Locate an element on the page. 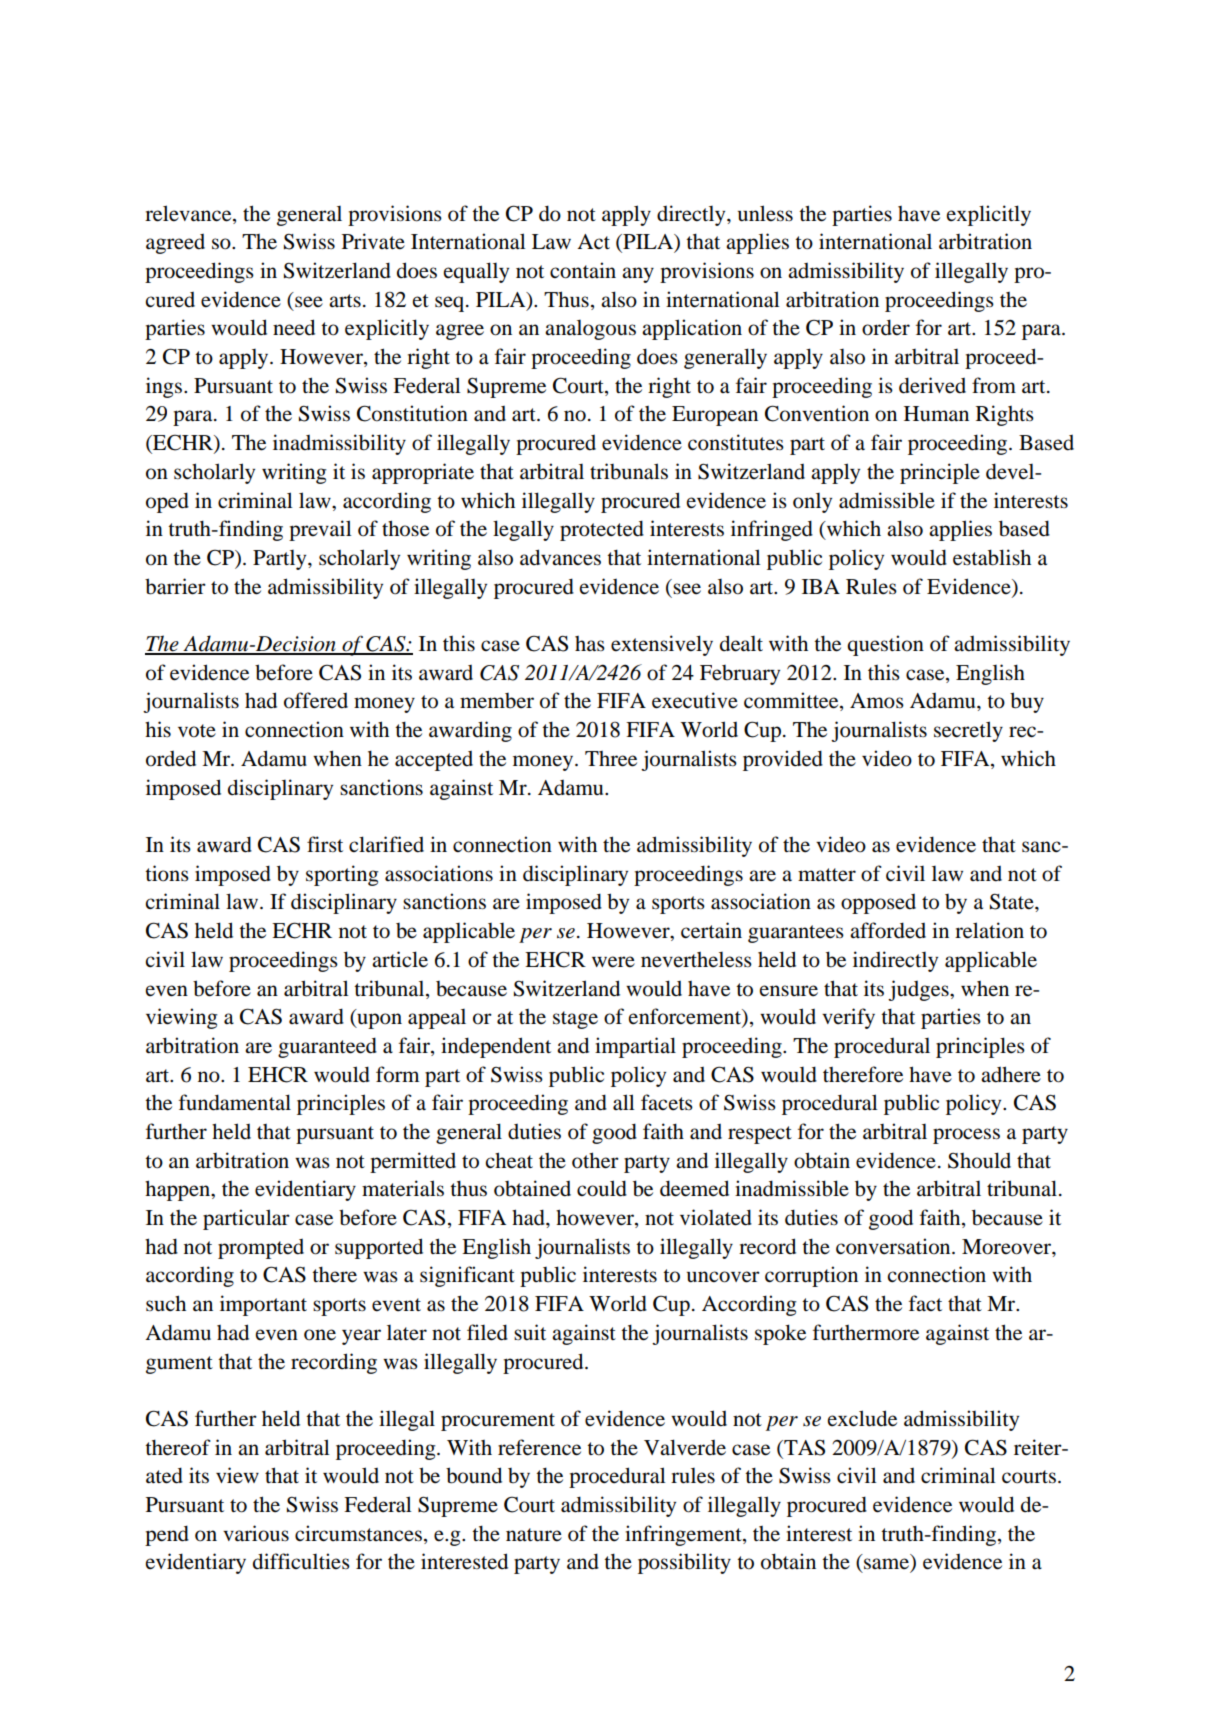 Image resolution: width=1220 pixels, height=1726 pixels. nature is located at coordinates (534, 1535).
